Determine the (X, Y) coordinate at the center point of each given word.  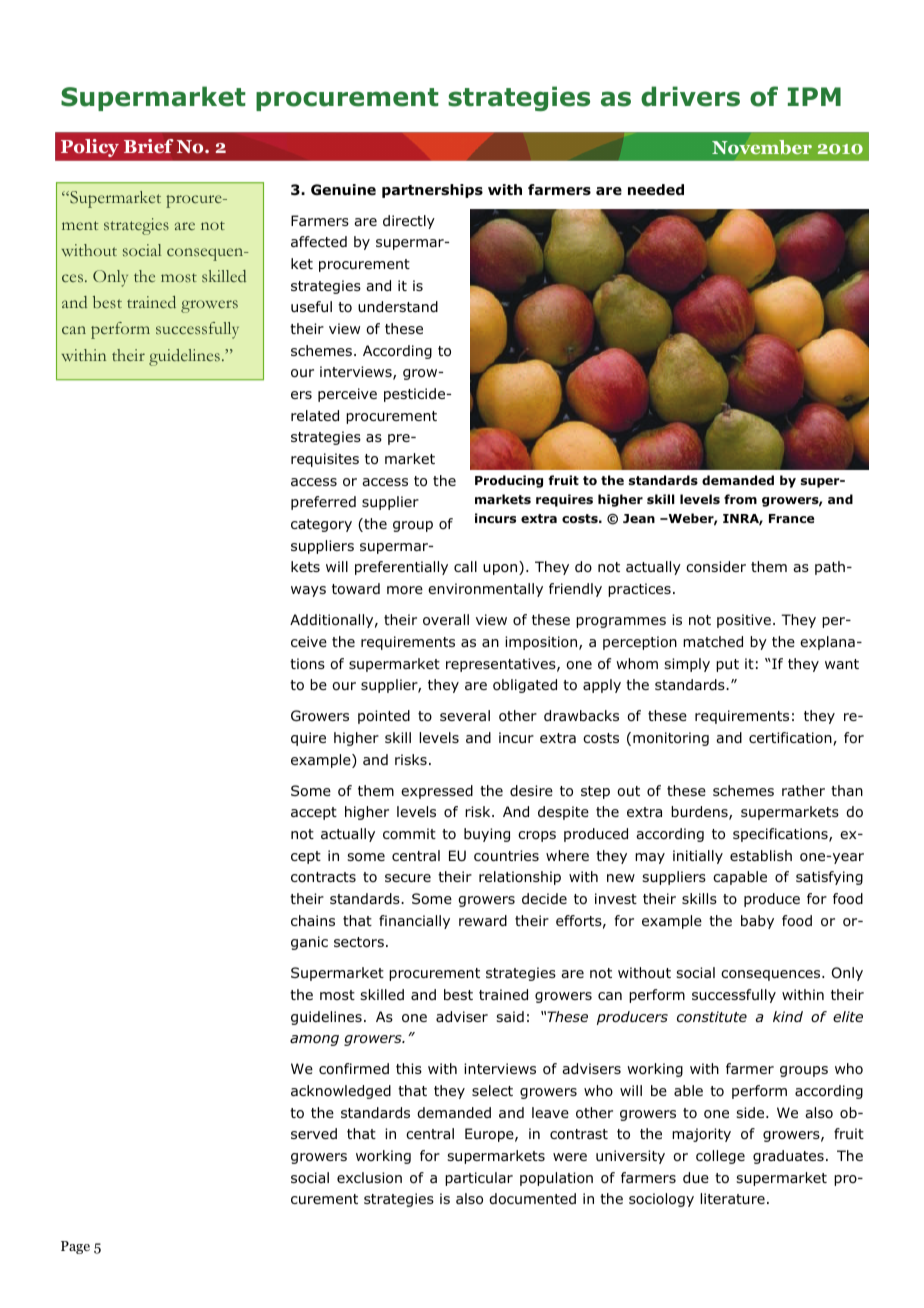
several (465, 715)
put (727, 665)
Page (75, 1247)
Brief (148, 146)
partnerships (432, 191)
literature (732, 1198)
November (762, 147)
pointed (384, 717)
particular (479, 1179)
